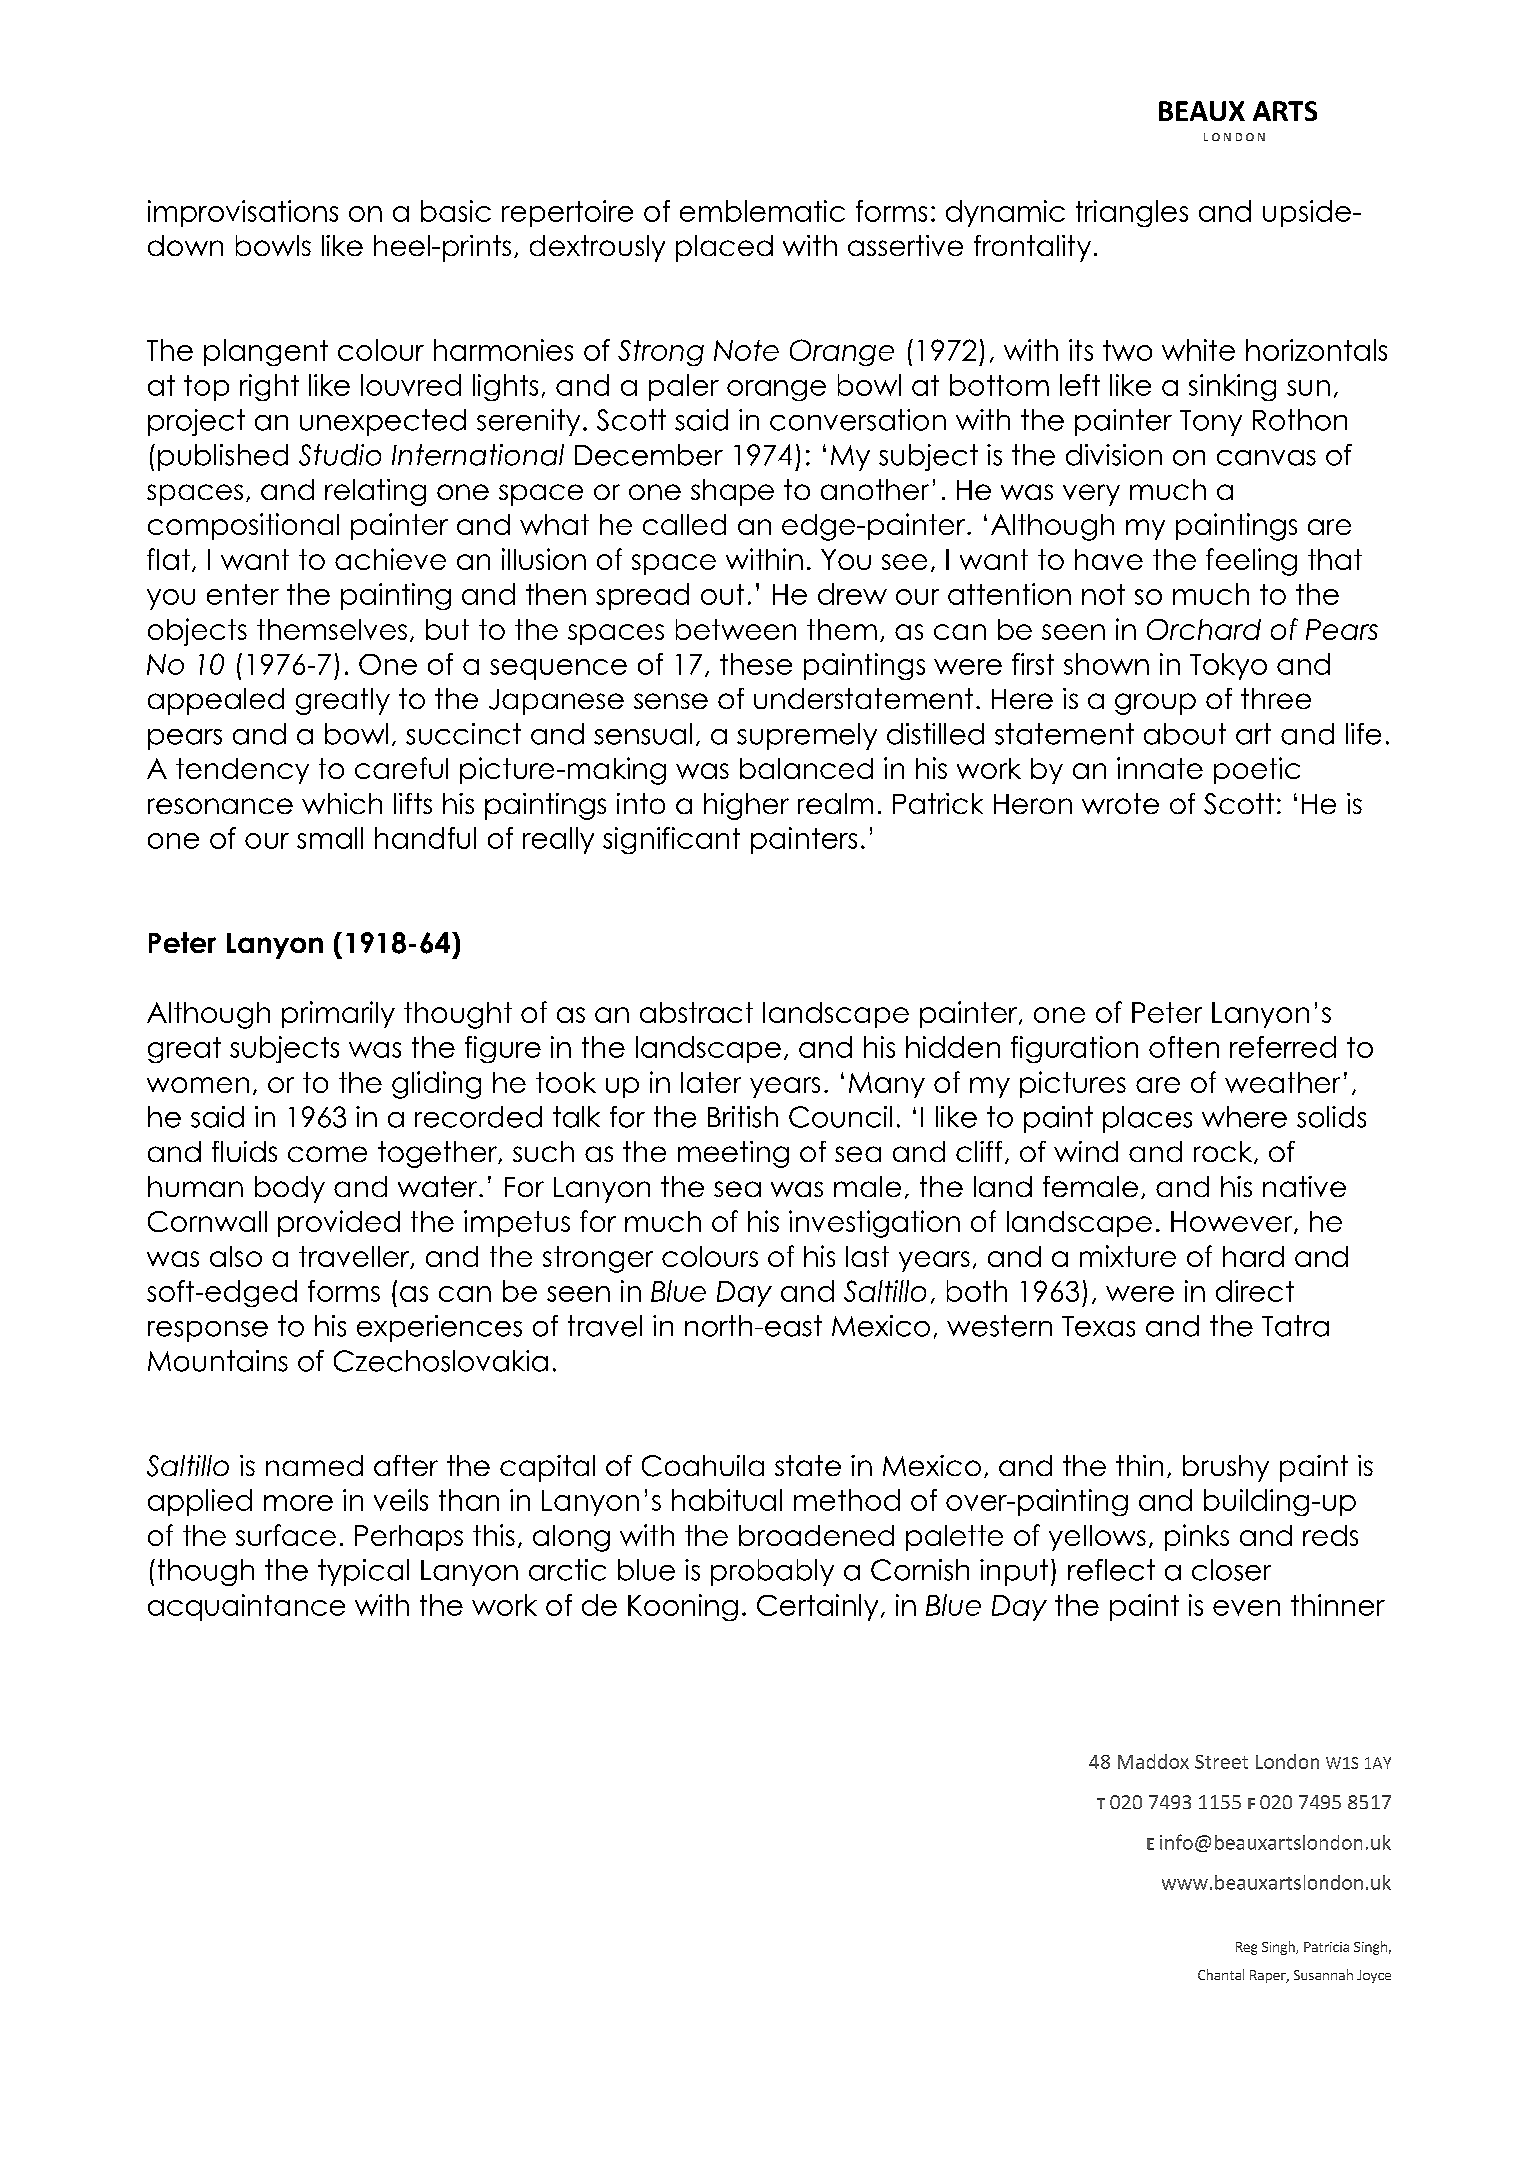 The height and width of the document is (2175, 1538). Describe the element at coordinates (743, 1117) in the document. I see `British` at that location.
